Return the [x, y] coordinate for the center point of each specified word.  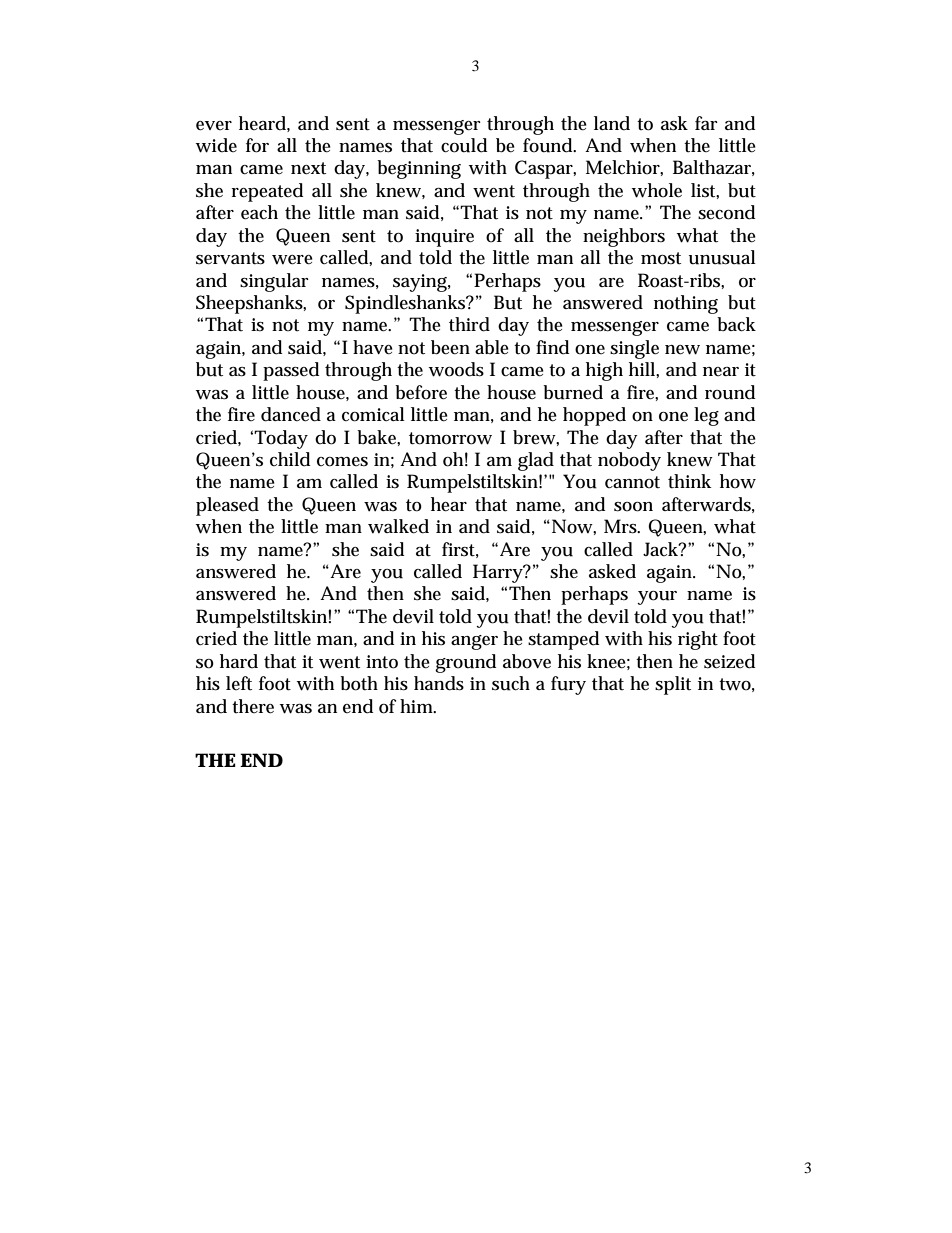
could [464, 145]
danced [291, 414]
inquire [444, 238]
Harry [499, 573]
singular [274, 282]
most [661, 258]
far [706, 123]
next [308, 168]
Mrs [622, 526]
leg [706, 416]
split [673, 685]
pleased [227, 506]
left [239, 683]
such [511, 683]
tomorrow [450, 438]
